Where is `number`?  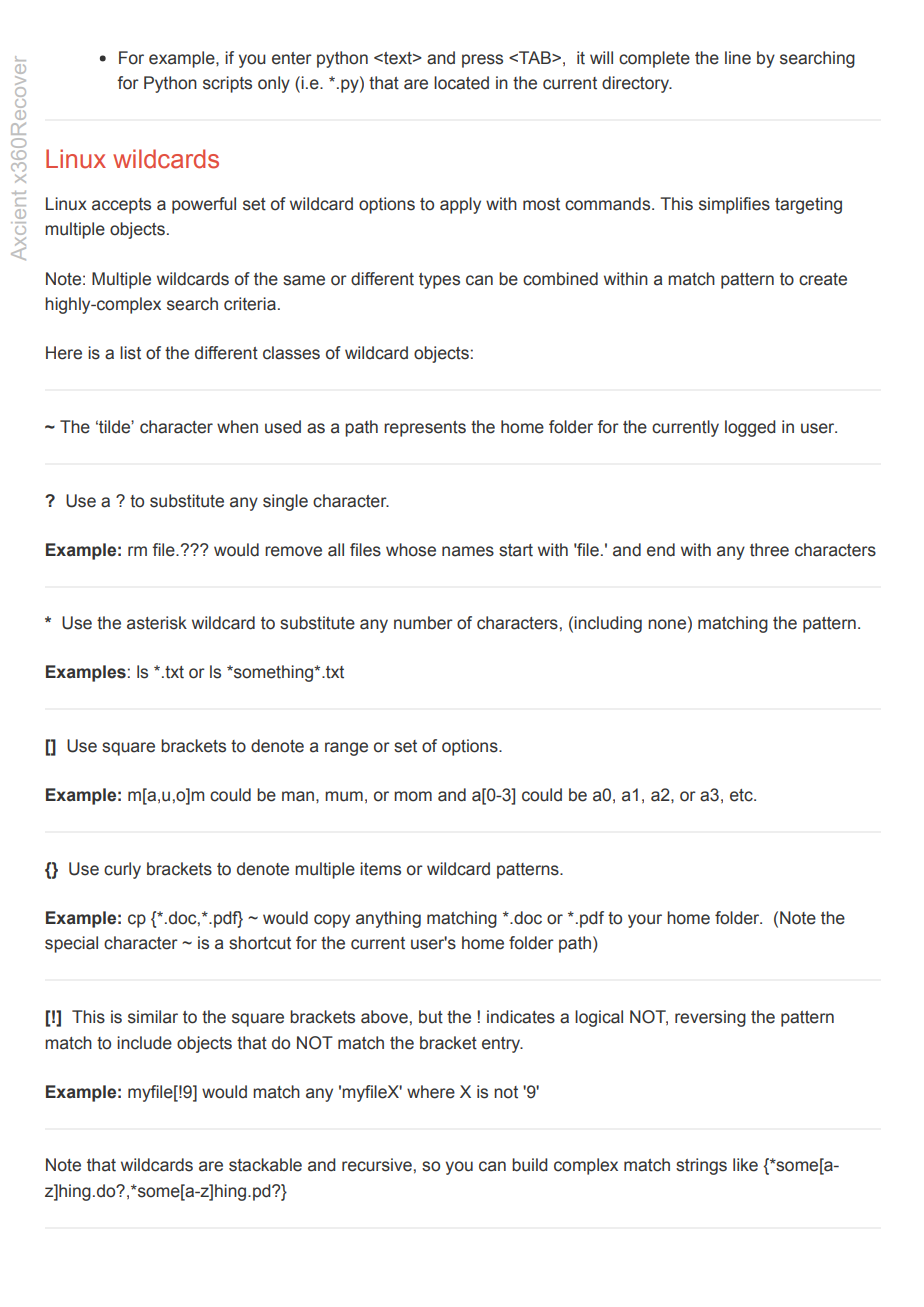
number is located at coordinates (423, 623).
